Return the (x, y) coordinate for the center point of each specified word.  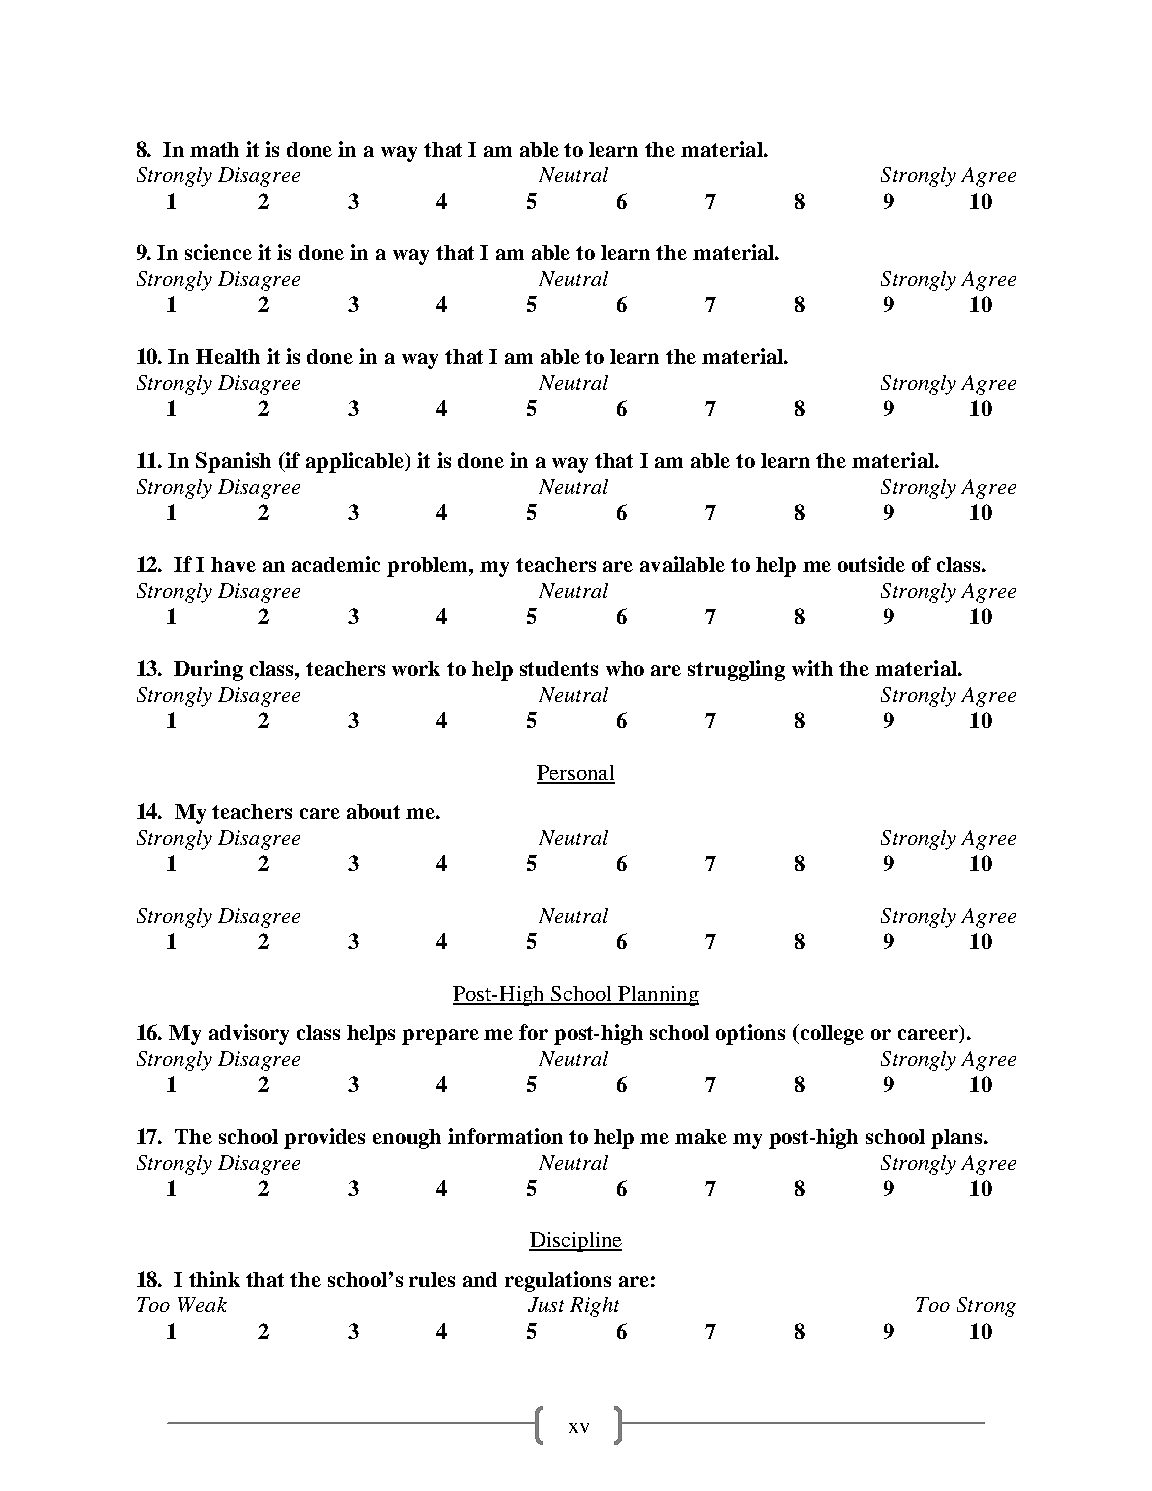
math (214, 149)
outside (871, 564)
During (208, 670)
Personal (576, 774)
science (218, 252)
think (214, 1279)
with (812, 668)
